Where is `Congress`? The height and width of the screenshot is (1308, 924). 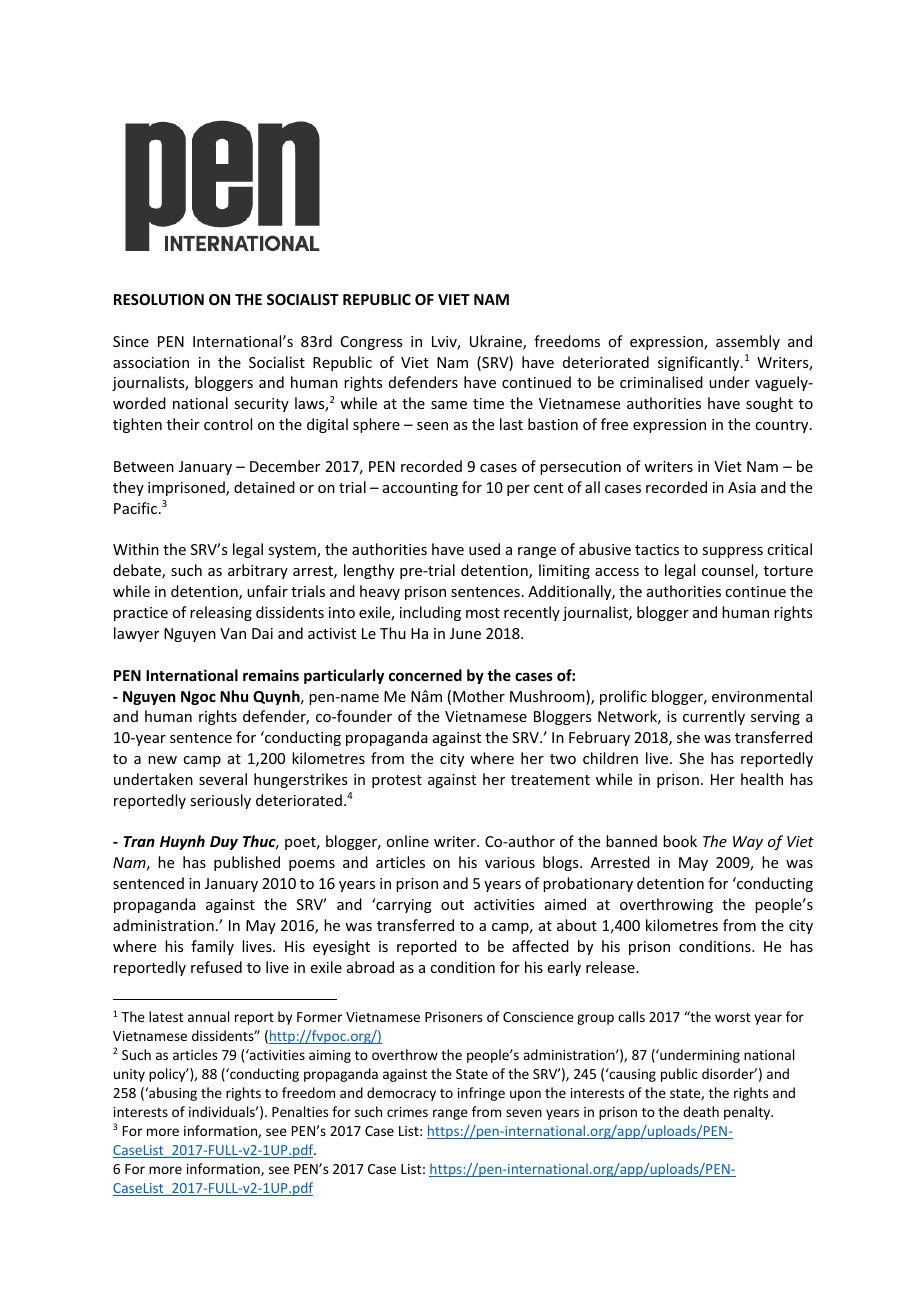 Congress is located at coordinates (371, 343).
